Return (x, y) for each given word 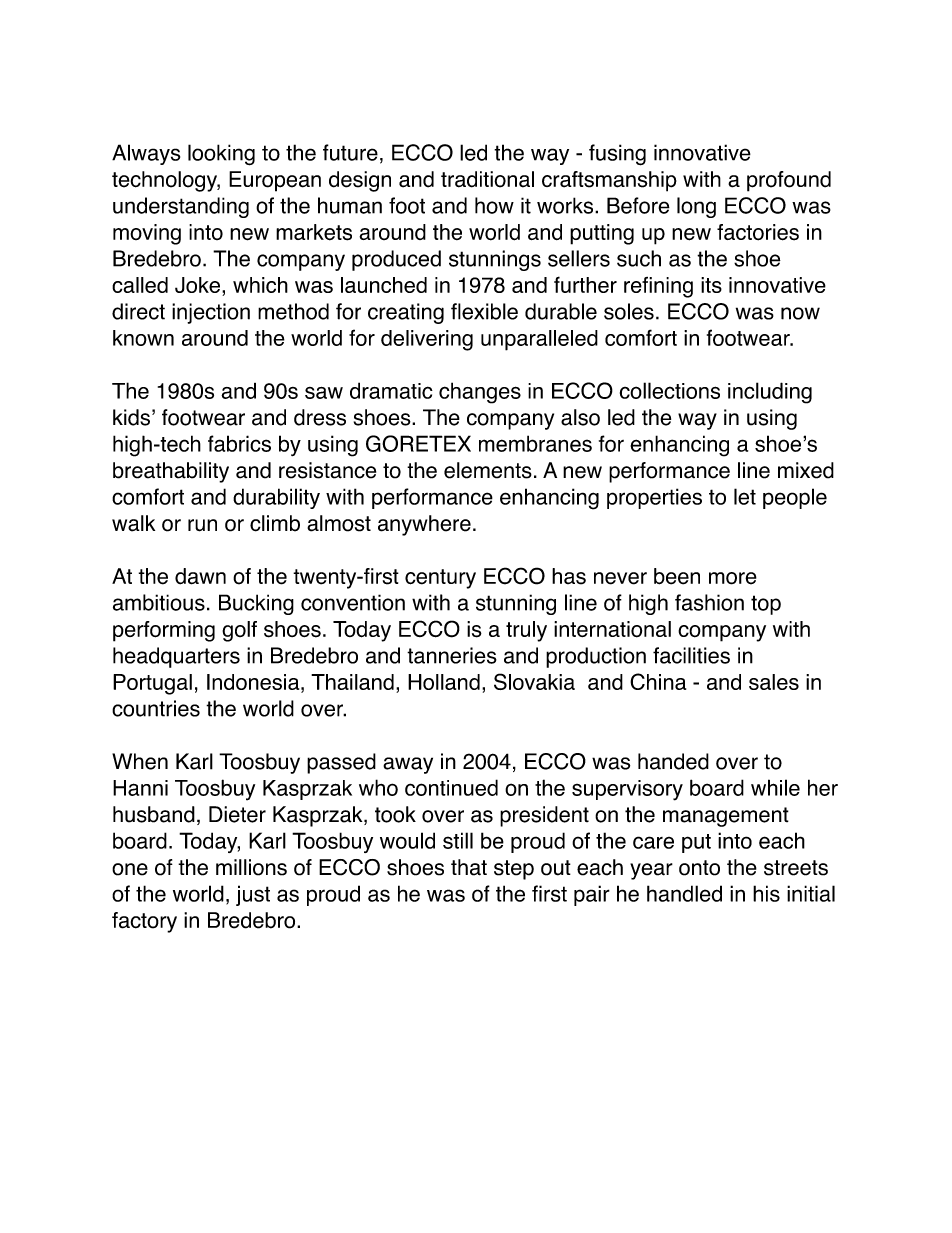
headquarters (176, 657)
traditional (487, 179)
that (469, 867)
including (770, 393)
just (253, 895)
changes (480, 393)
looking (221, 155)
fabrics (239, 443)
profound (789, 181)
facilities (691, 655)
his (766, 893)
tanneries (452, 655)
